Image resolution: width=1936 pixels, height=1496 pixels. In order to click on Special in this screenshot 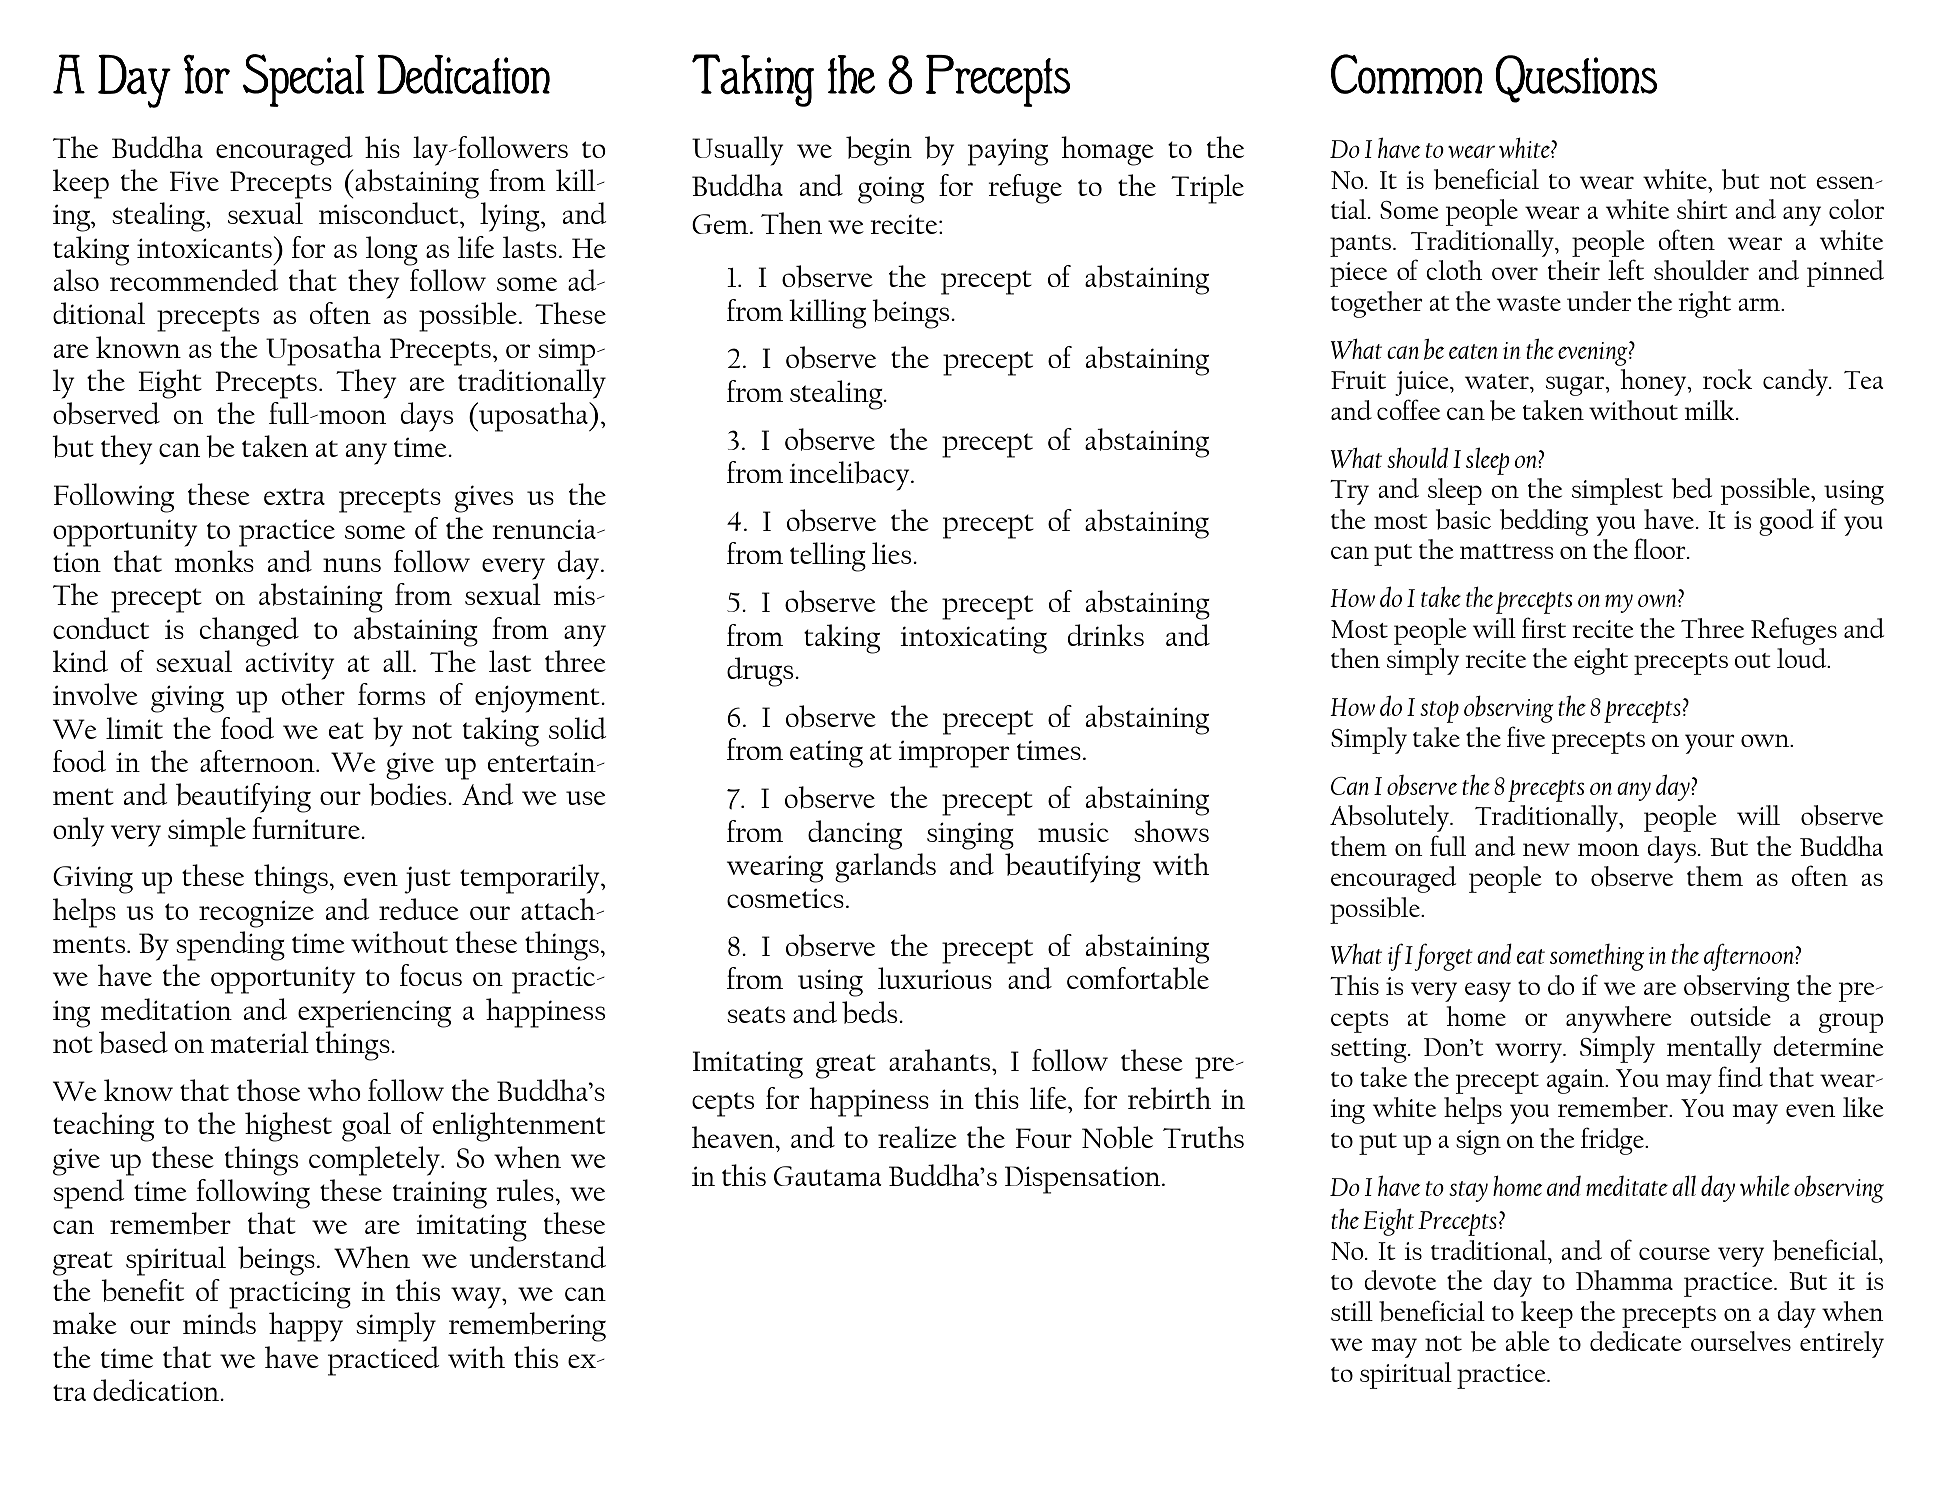, I will do `click(303, 80)`.
